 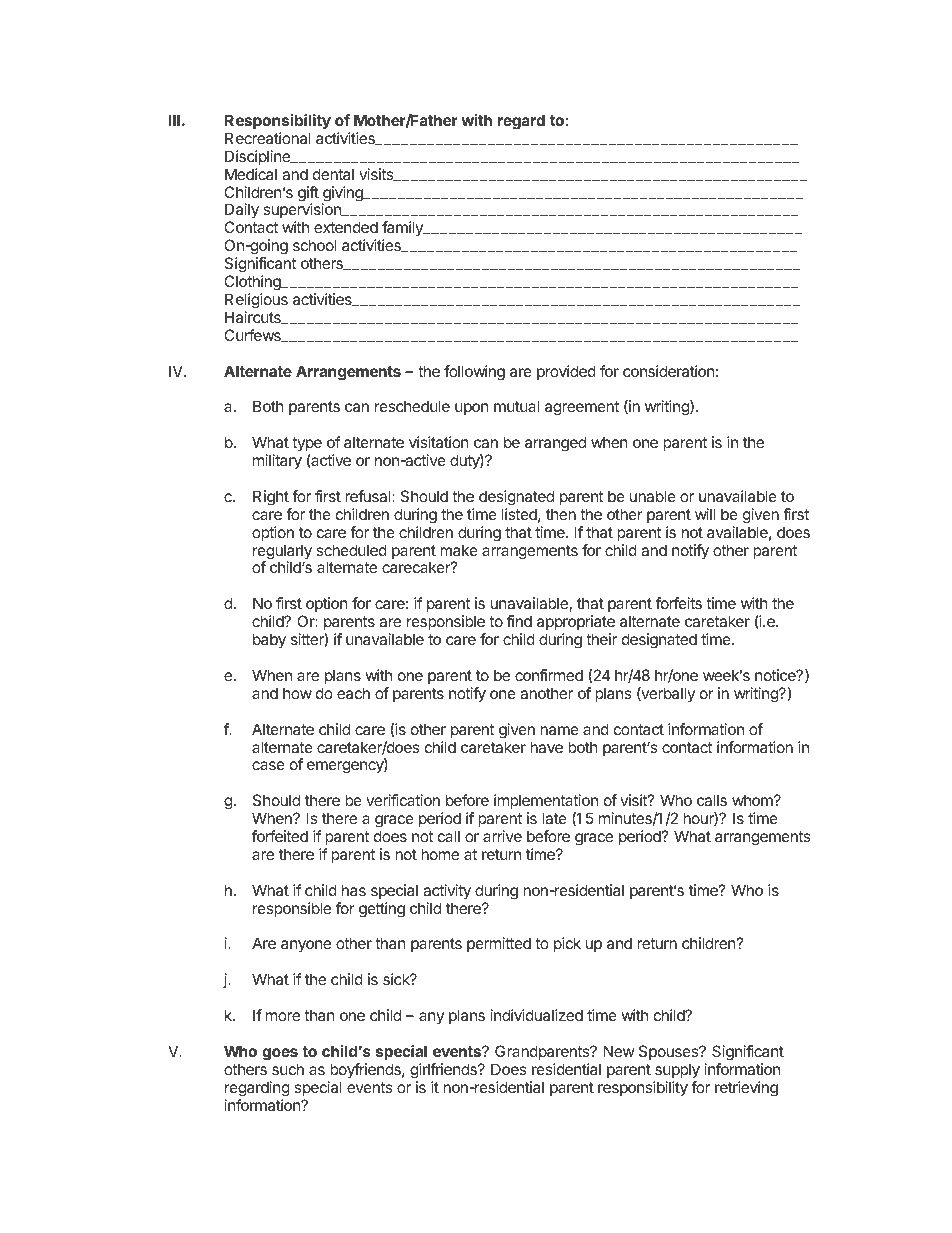 What do you see at coordinates (333, 174) in the screenshot?
I see `dental` at bounding box center [333, 174].
